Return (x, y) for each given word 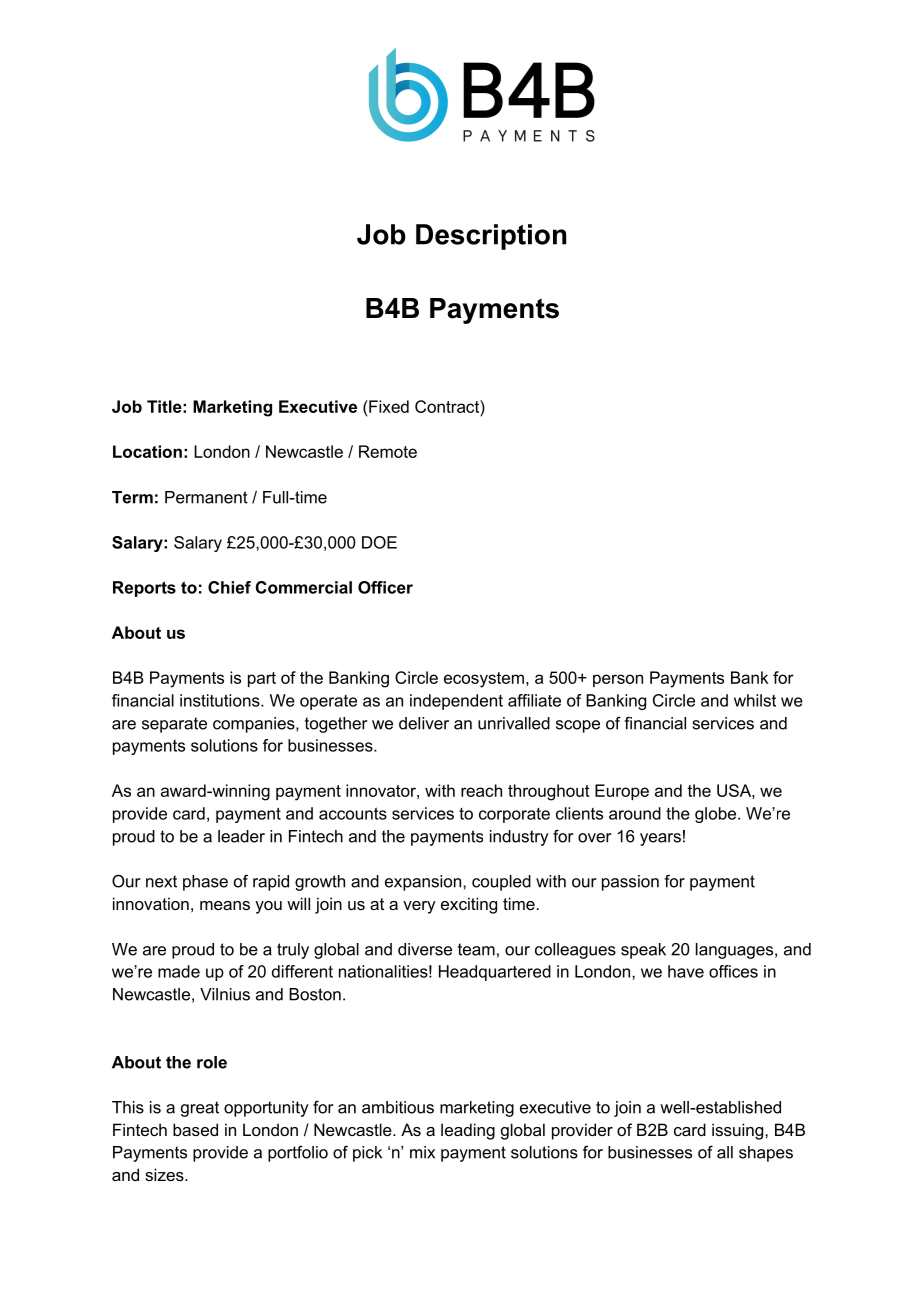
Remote (388, 451)
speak (643, 951)
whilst (755, 700)
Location (147, 451)
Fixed (388, 406)
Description (491, 237)
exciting (469, 905)
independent (456, 702)
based (195, 1129)
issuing (739, 1131)
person (618, 680)
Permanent (206, 497)
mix (422, 1152)
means (225, 905)
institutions (221, 700)
